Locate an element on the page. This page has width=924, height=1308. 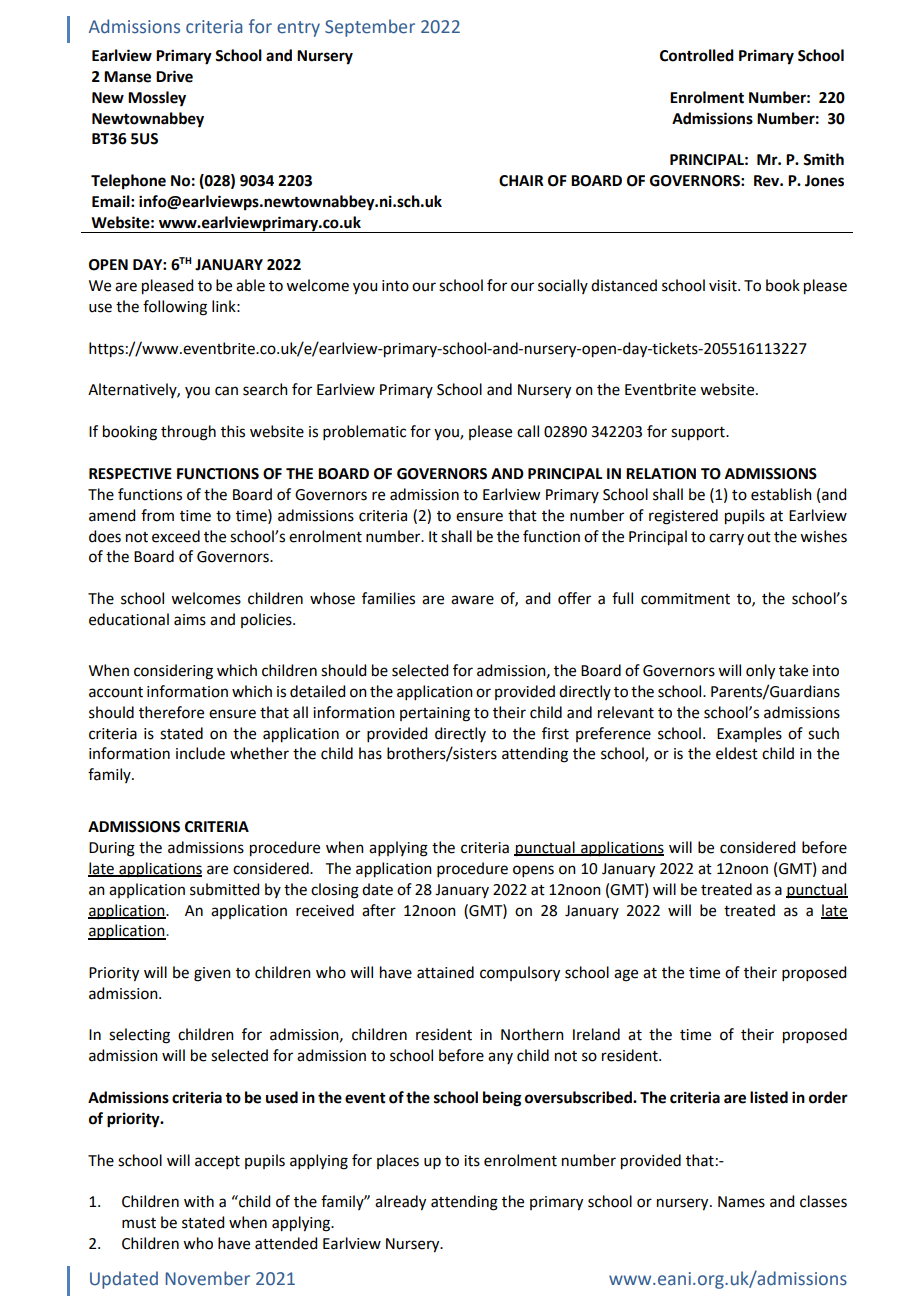
with is located at coordinates (199, 1201).
